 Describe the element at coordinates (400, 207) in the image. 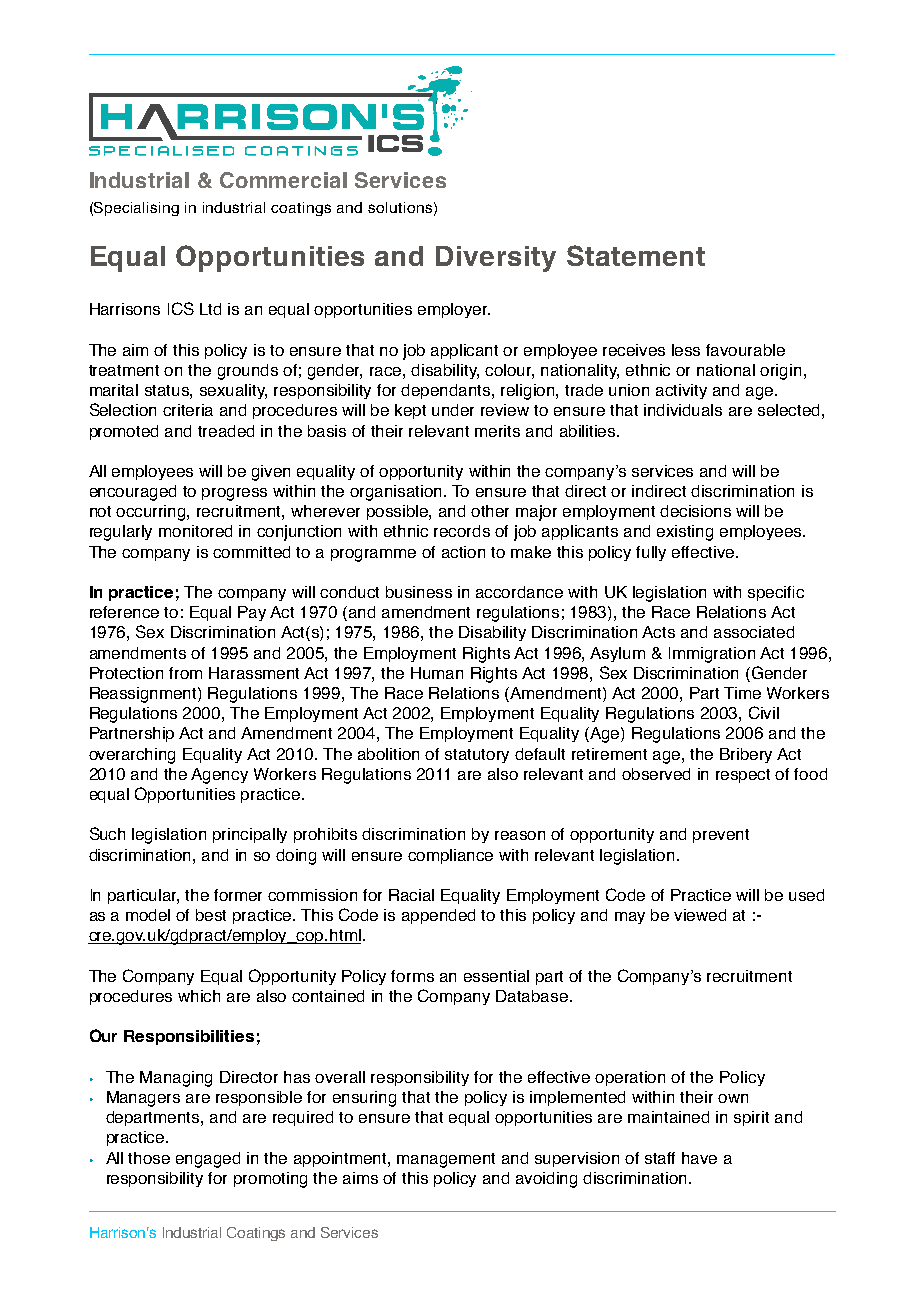

I see `solutions` at that location.
